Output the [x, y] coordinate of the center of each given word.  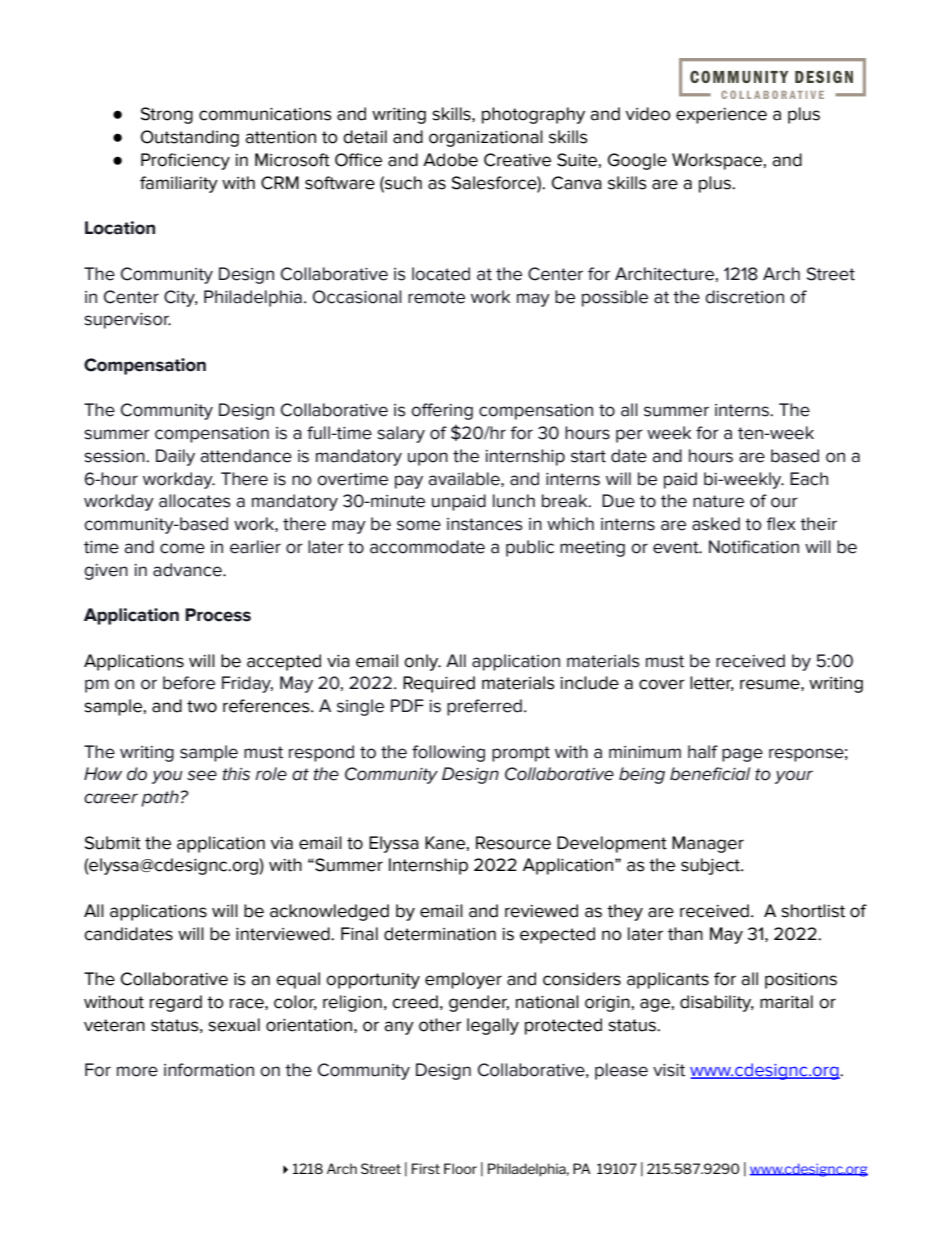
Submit [113, 843]
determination [440, 934]
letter [712, 683]
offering [442, 411]
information [209, 1070]
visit [669, 1070]
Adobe [450, 160]
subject [711, 866]
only [422, 662]
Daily [175, 457]
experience [721, 116]
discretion [744, 297]
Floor [460, 1168]
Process [218, 615]
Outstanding [190, 138]
